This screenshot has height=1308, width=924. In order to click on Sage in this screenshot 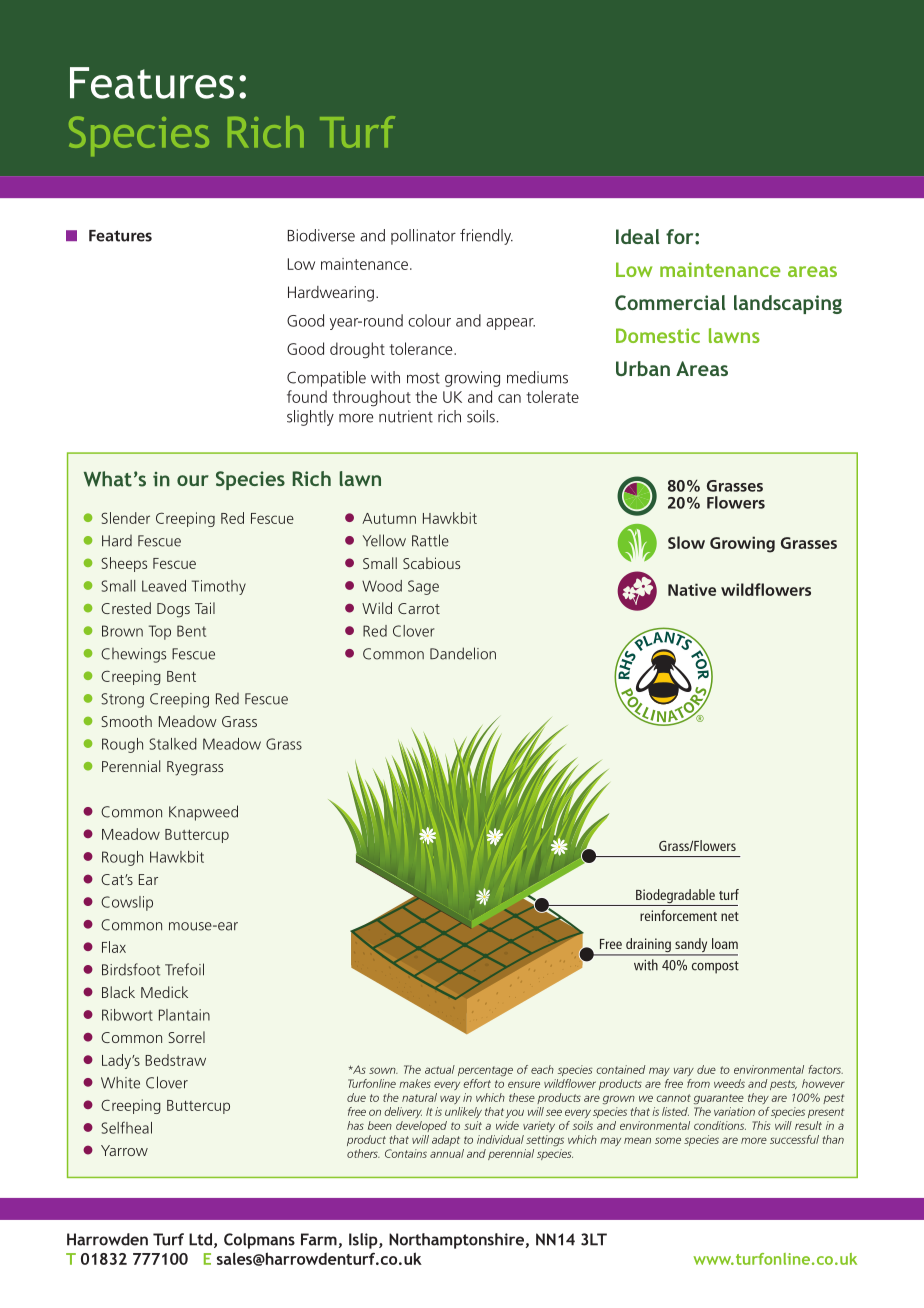, I will do `click(423, 587)`.
